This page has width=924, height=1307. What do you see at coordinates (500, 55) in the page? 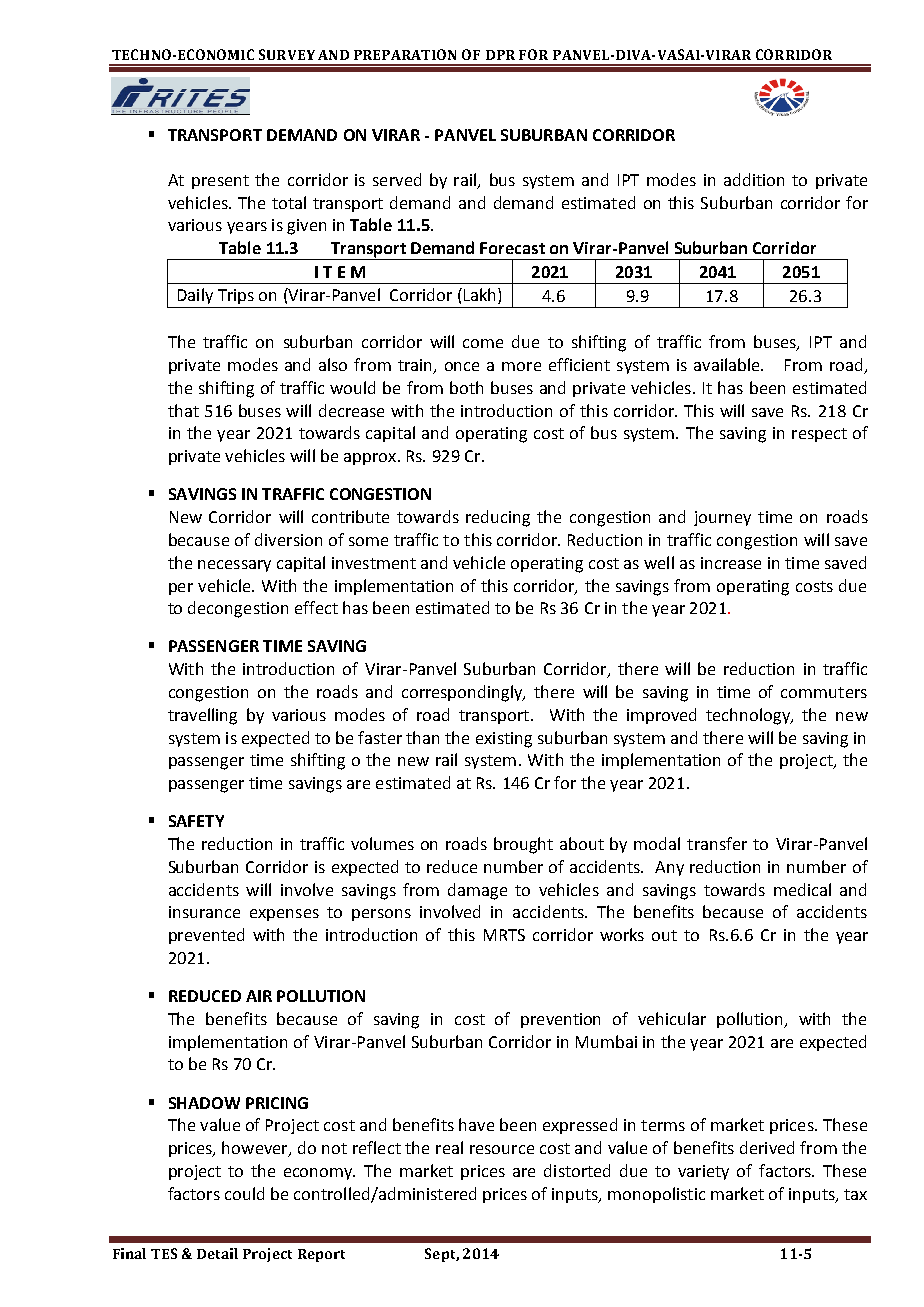
I see `DPR` at bounding box center [500, 55].
